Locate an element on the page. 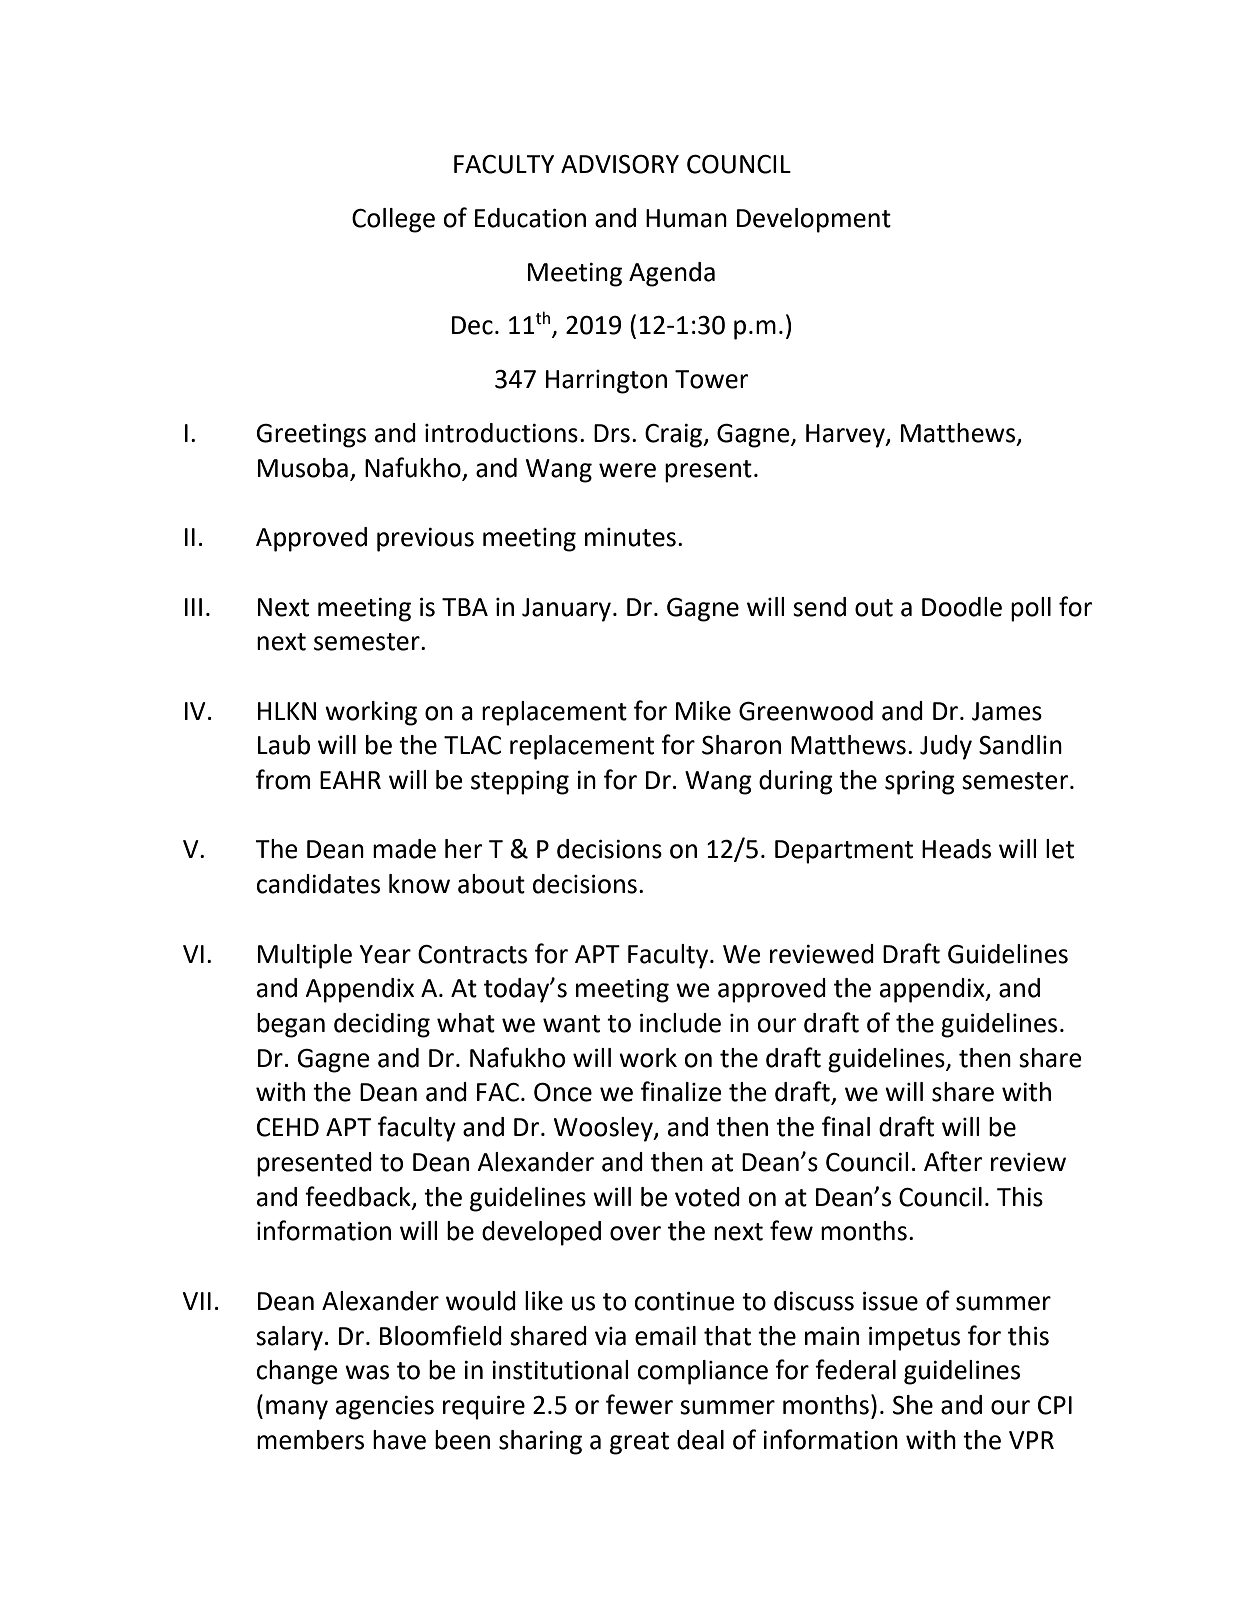  Doodle is located at coordinates (962, 607).
